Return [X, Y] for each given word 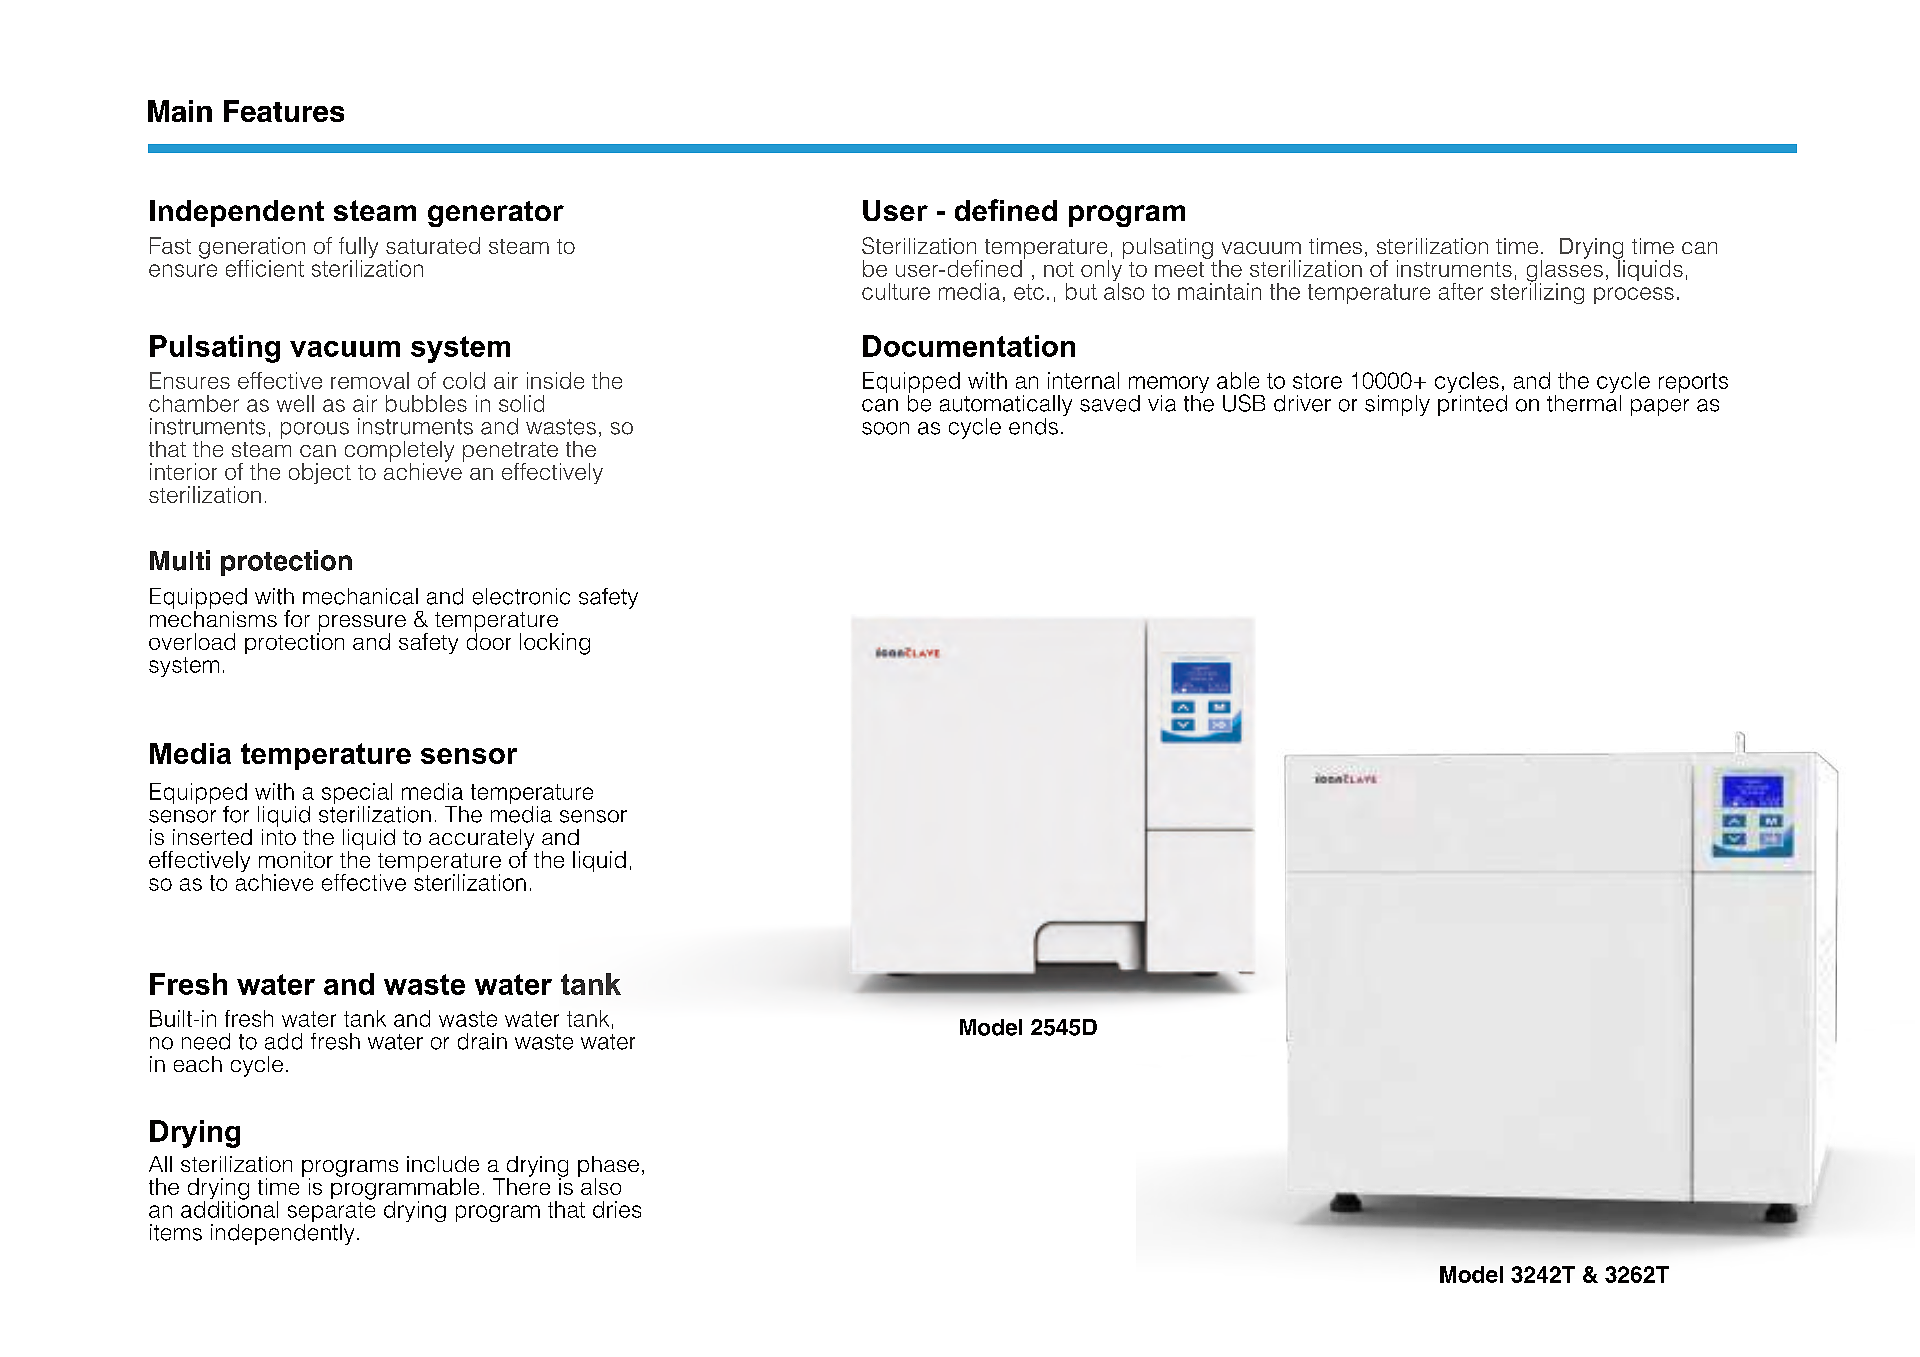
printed [1472, 404]
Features [284, 111]
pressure [361, 624]
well [295, 403]
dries [617, 1209]
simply [1397, 405]
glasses [1565, 271]
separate [331, 1213]
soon [885, 428]
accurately [481, 840]
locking [555, 644]
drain [482, 1041]
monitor [296, 859]
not [1059, 269]
